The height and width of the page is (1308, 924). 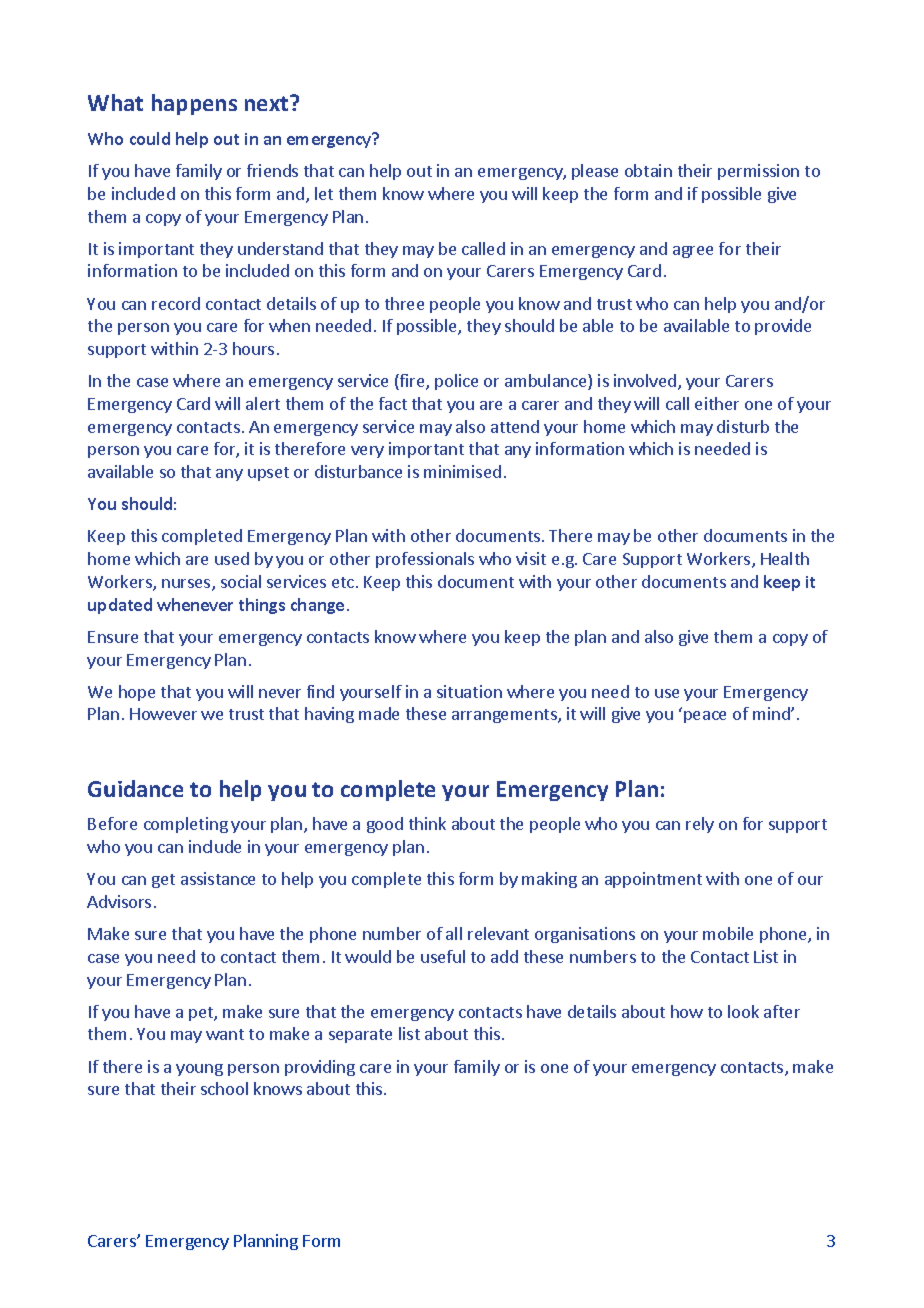 What do you see at coordinates (427, 823) in the page?
I see `think` at bounding box center [427, 823].
